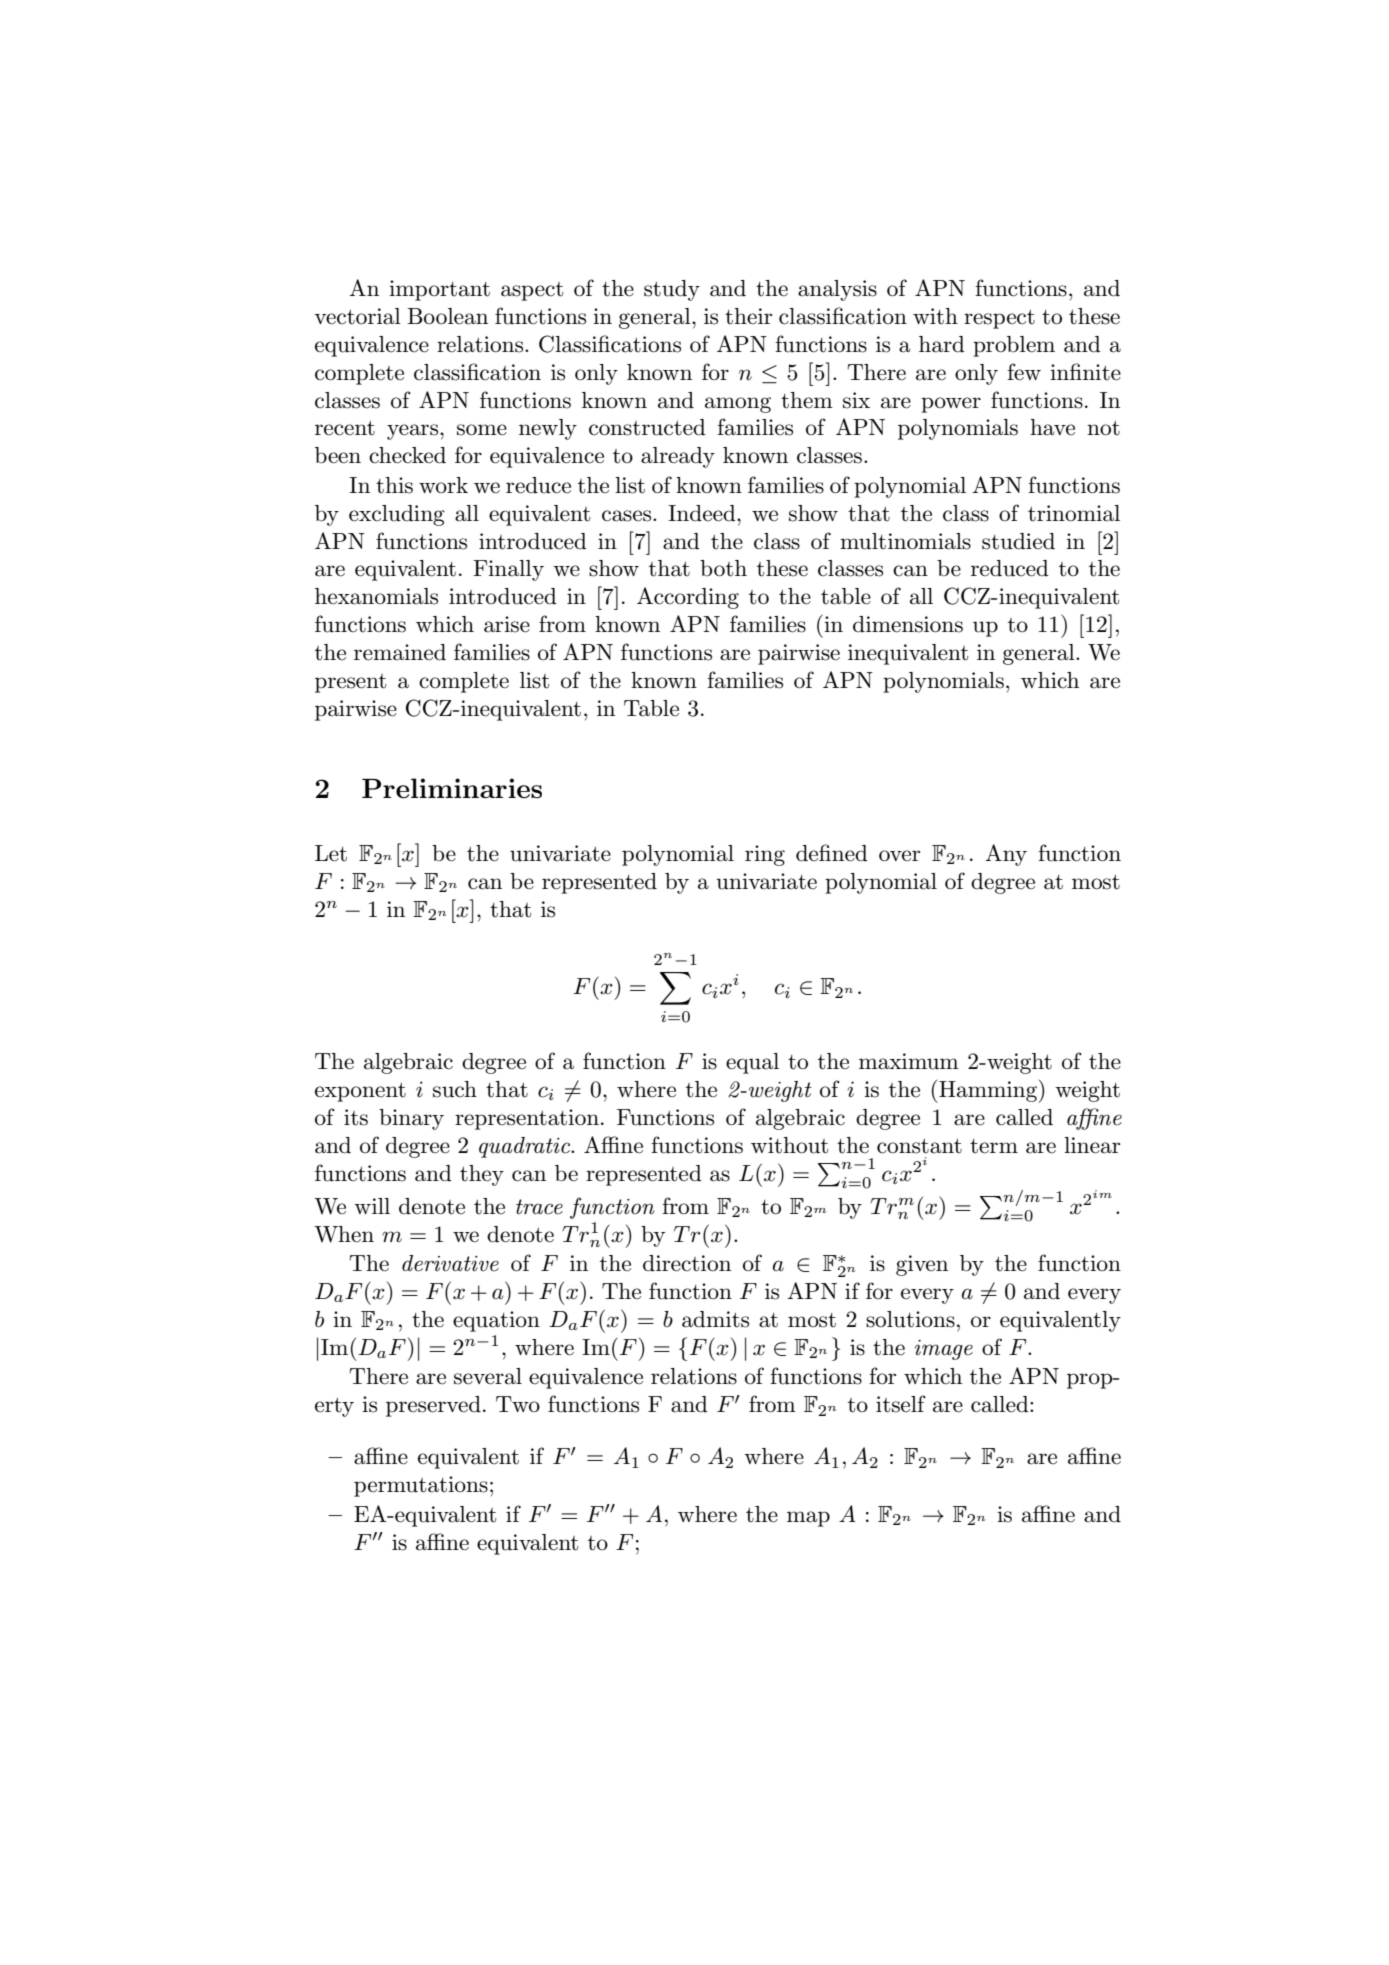  I want to click on respect, so click(999, 319).
